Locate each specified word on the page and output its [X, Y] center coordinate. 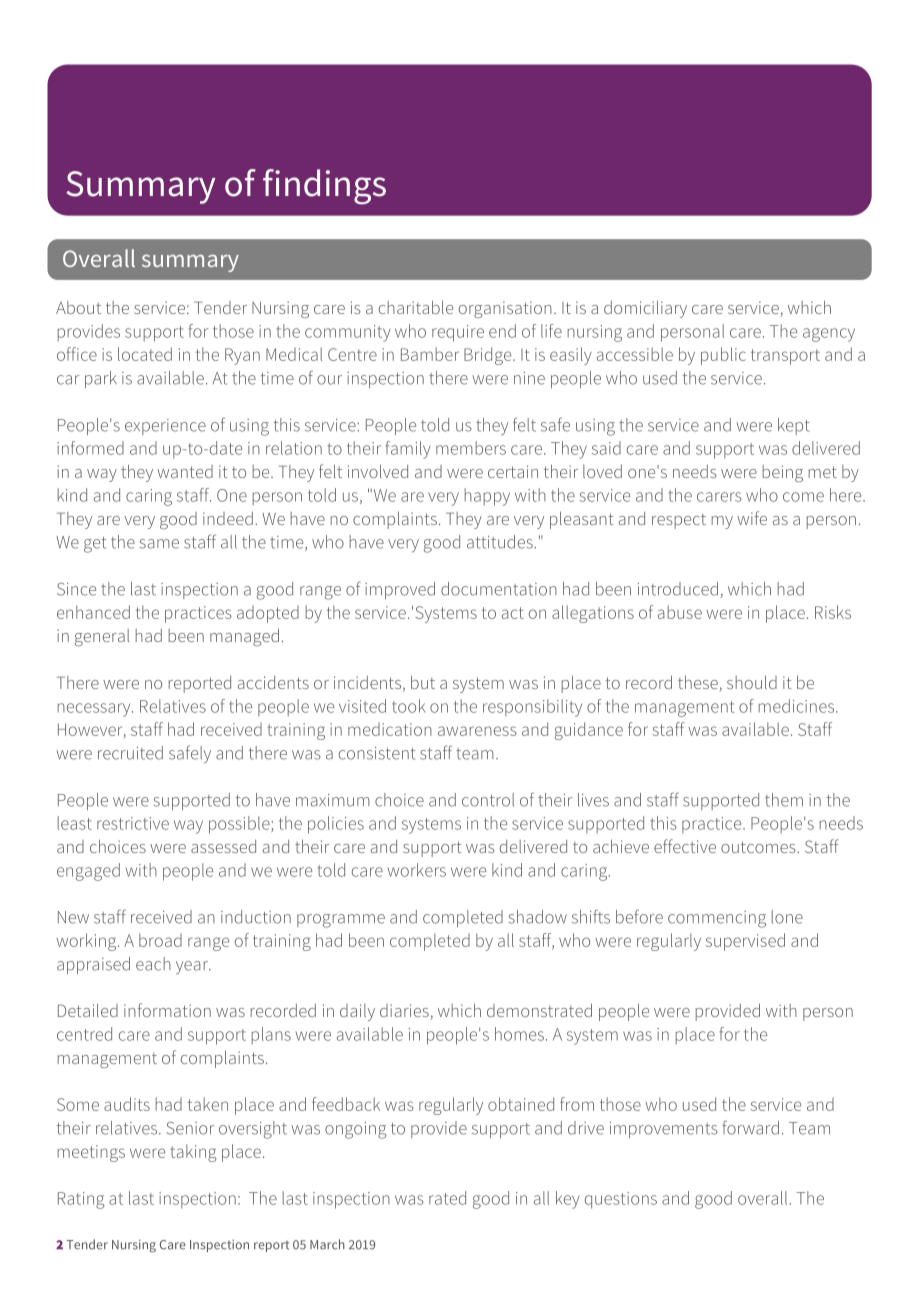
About [78, 307]
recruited [130, 753]
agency [829, 335]
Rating [81, 1200]
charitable [416, 307]
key [568, 1200]
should [752, 682]
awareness [477, 731]
